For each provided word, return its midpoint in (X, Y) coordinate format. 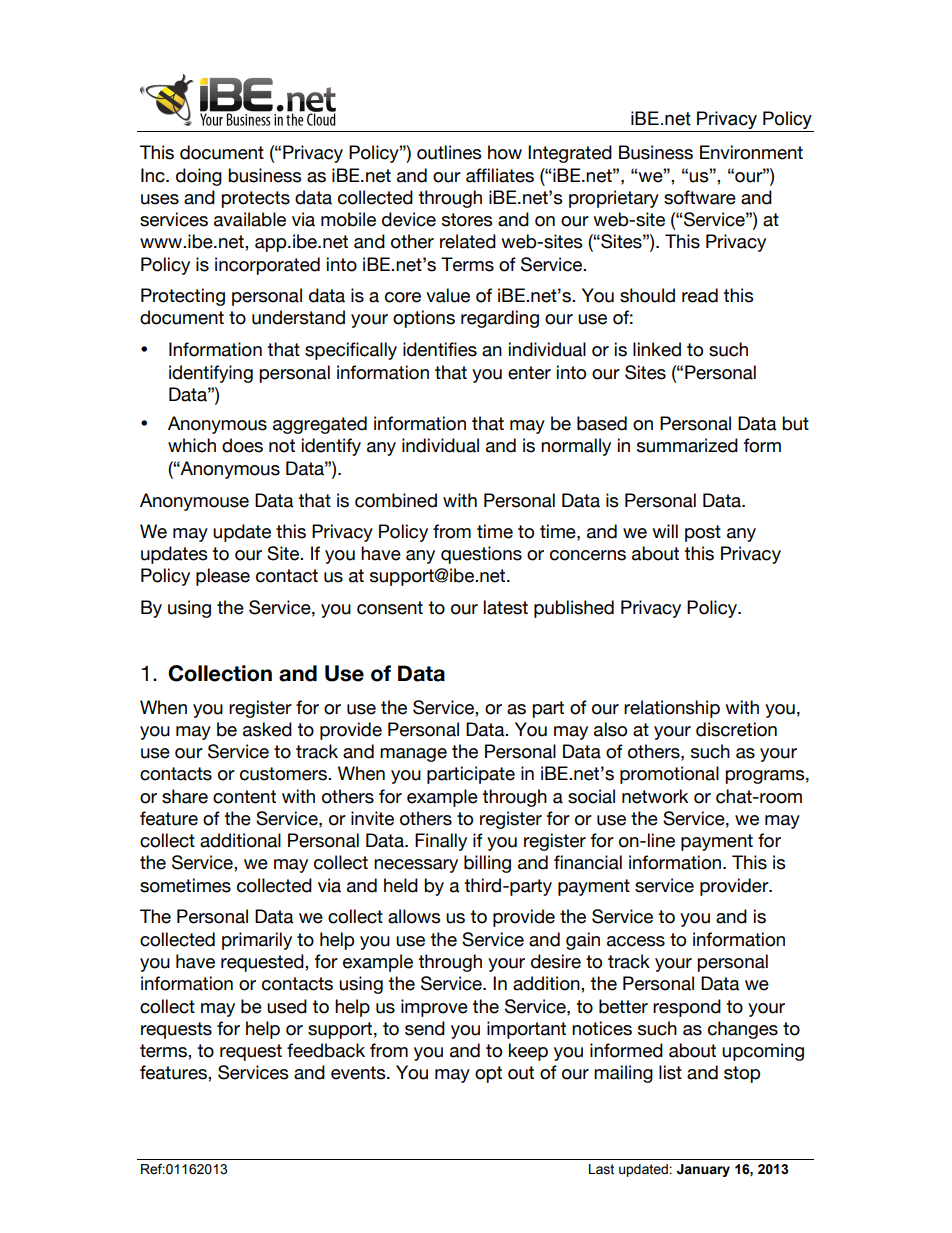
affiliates (500, 175)
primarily (257, 941)
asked (267, 729)
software (700, 197)
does (242, 445)
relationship (672, 709)
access (636, 941)
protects (255, 199)
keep (528, 1052)
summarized (687, 445)
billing (487, 864)
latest (506, 607)
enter (529, 373)
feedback (326, 1050)
